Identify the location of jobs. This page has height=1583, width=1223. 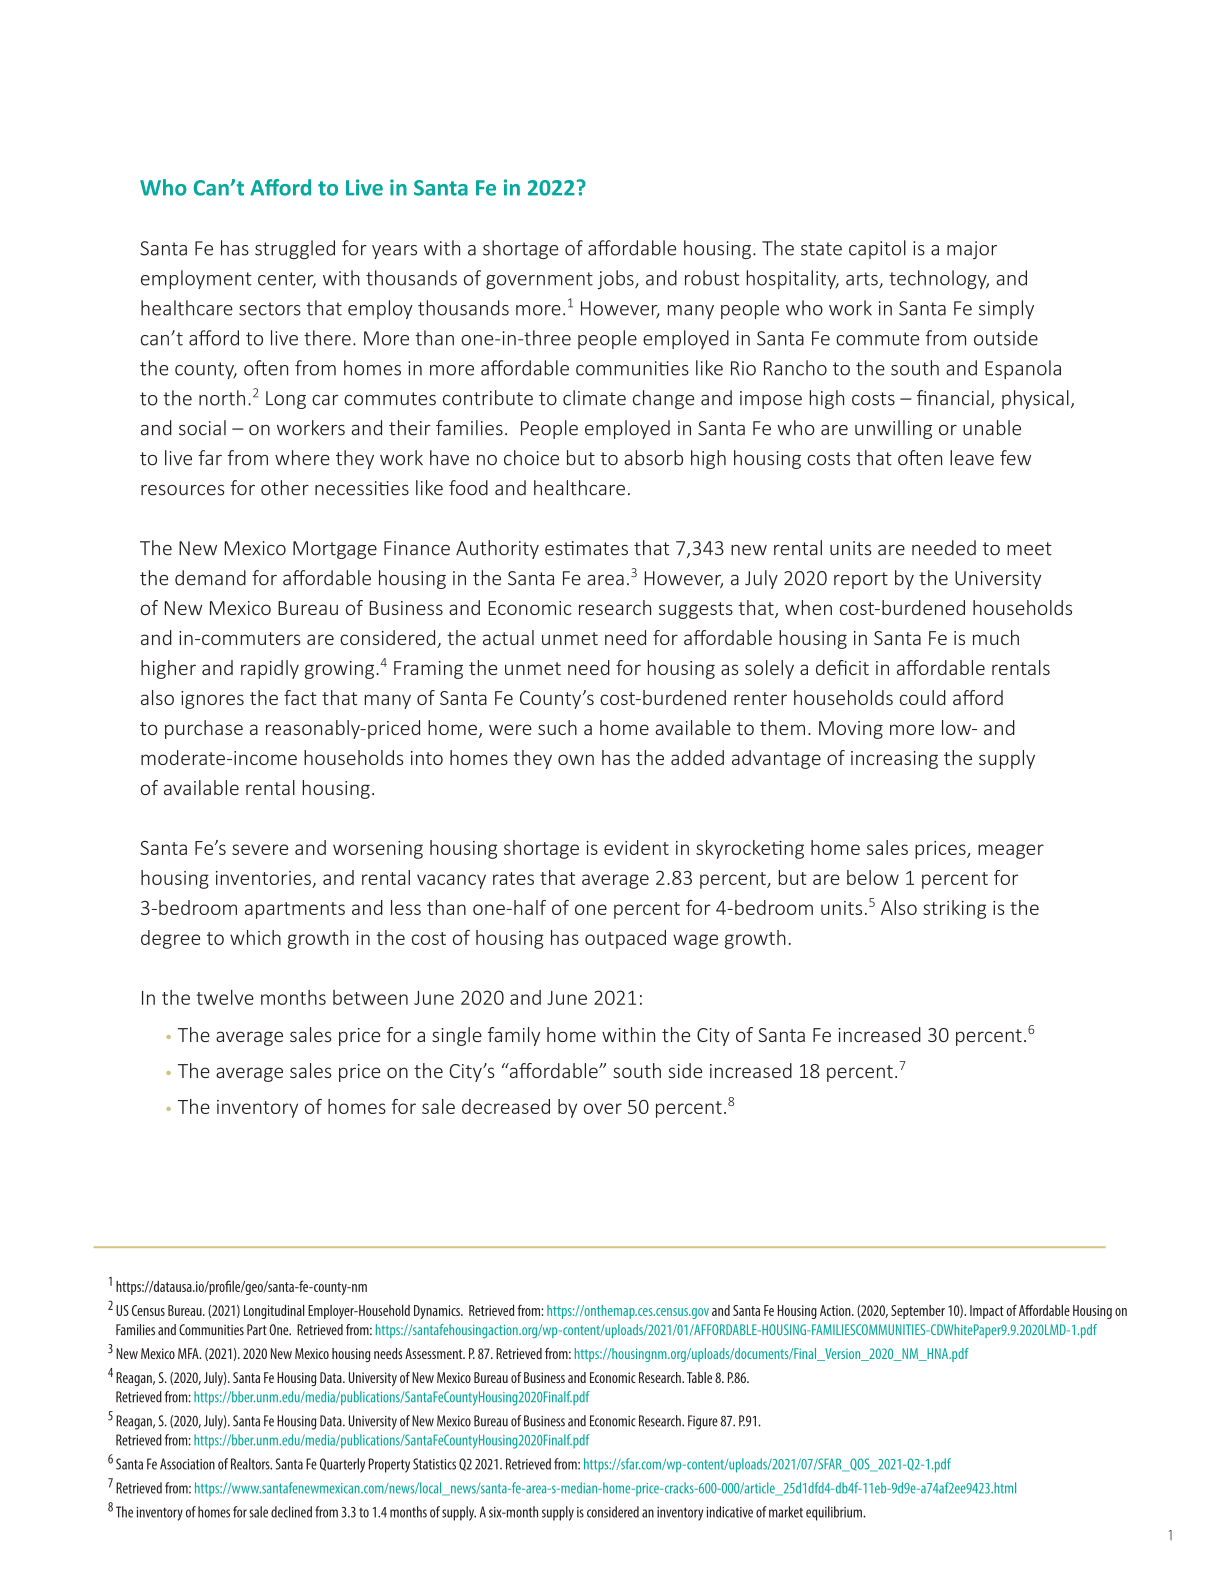
(617, 279).
